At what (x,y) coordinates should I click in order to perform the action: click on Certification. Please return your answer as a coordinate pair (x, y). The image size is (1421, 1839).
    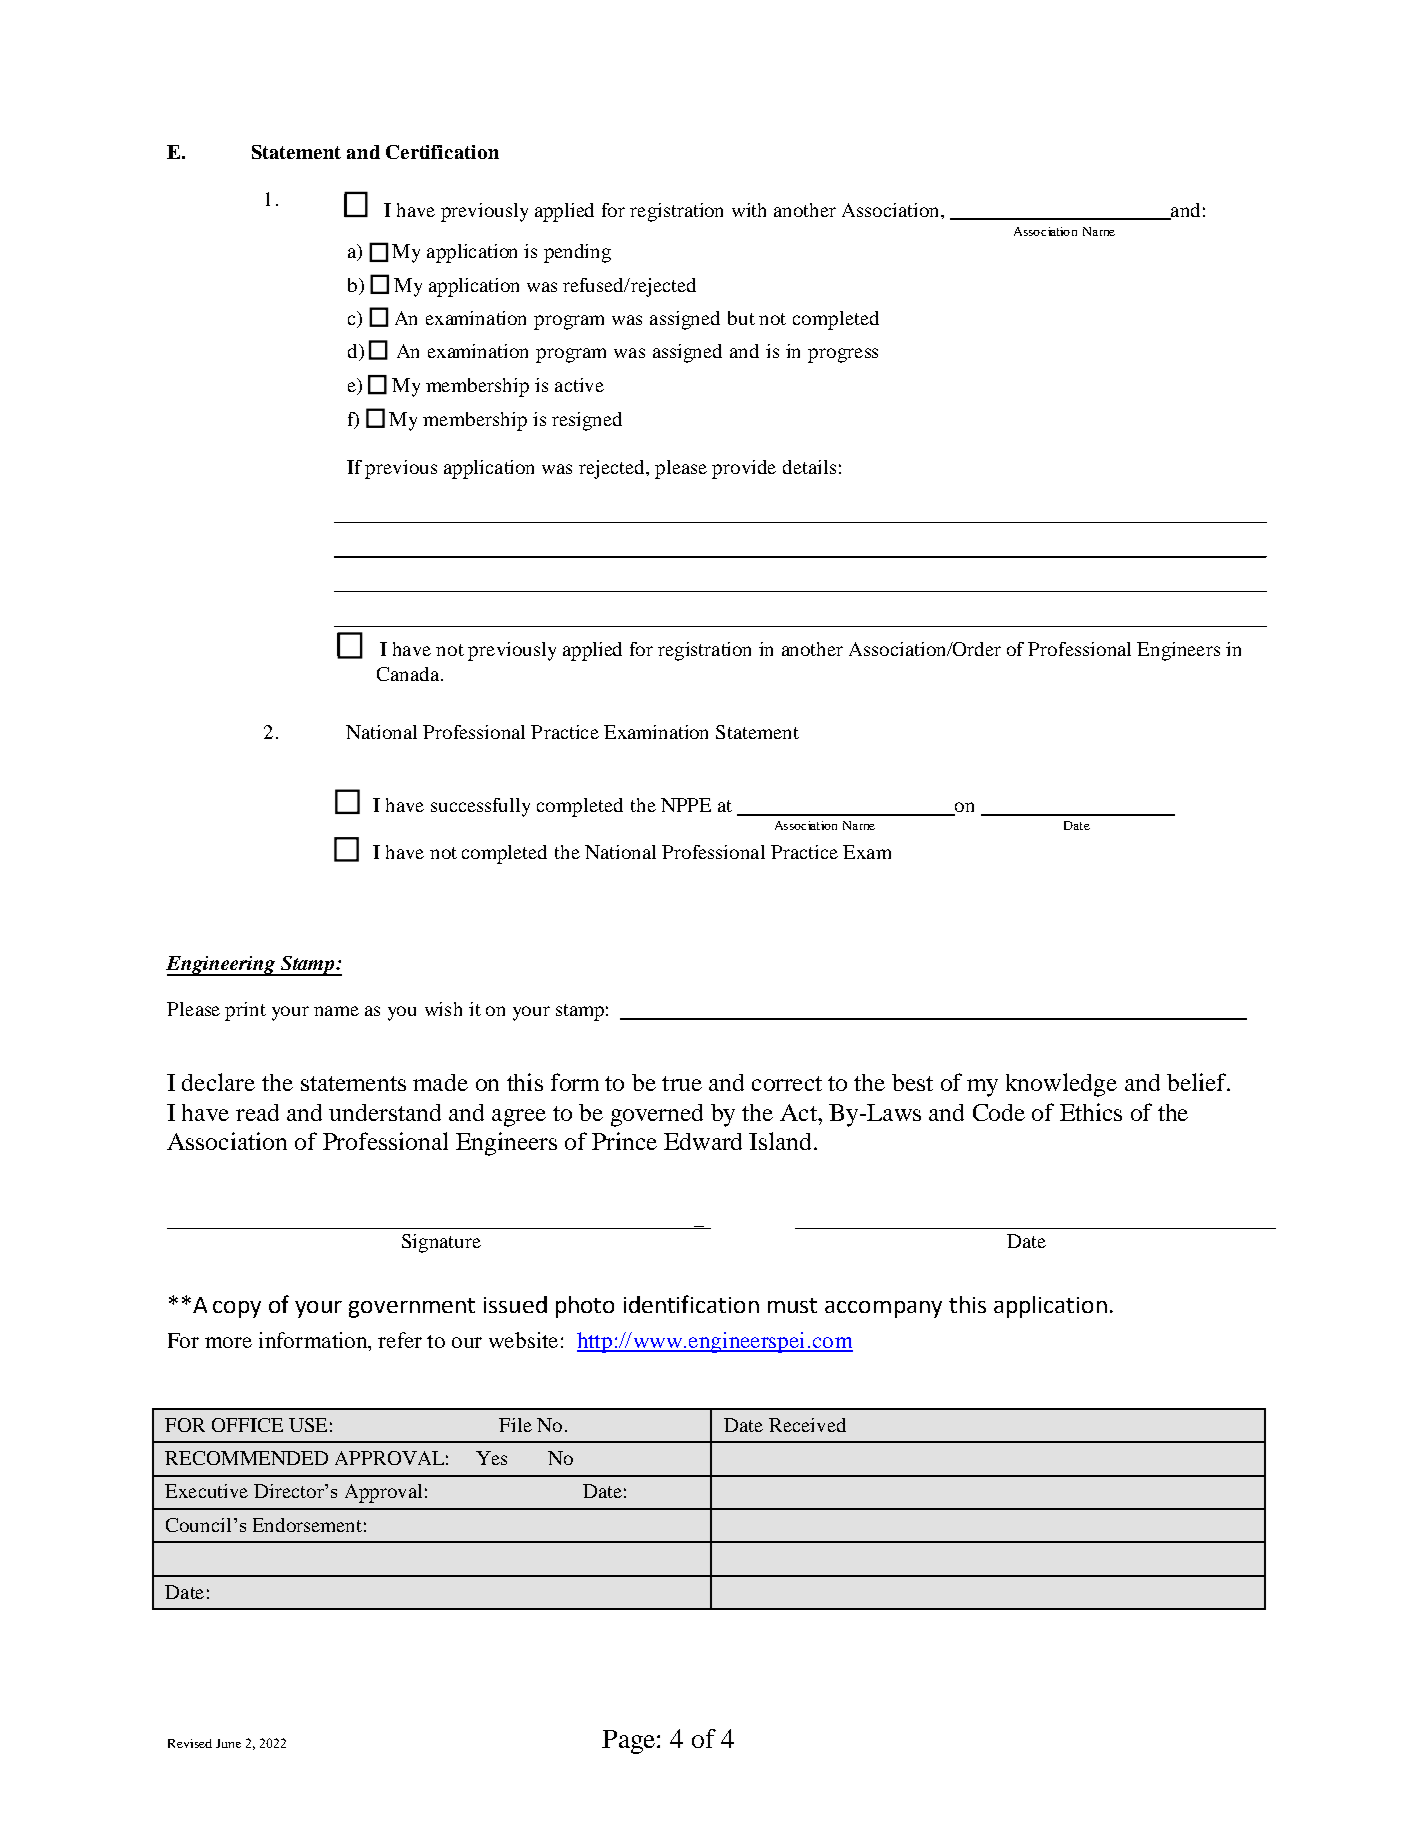
    Looking at the image, I should click on (442, 152).
